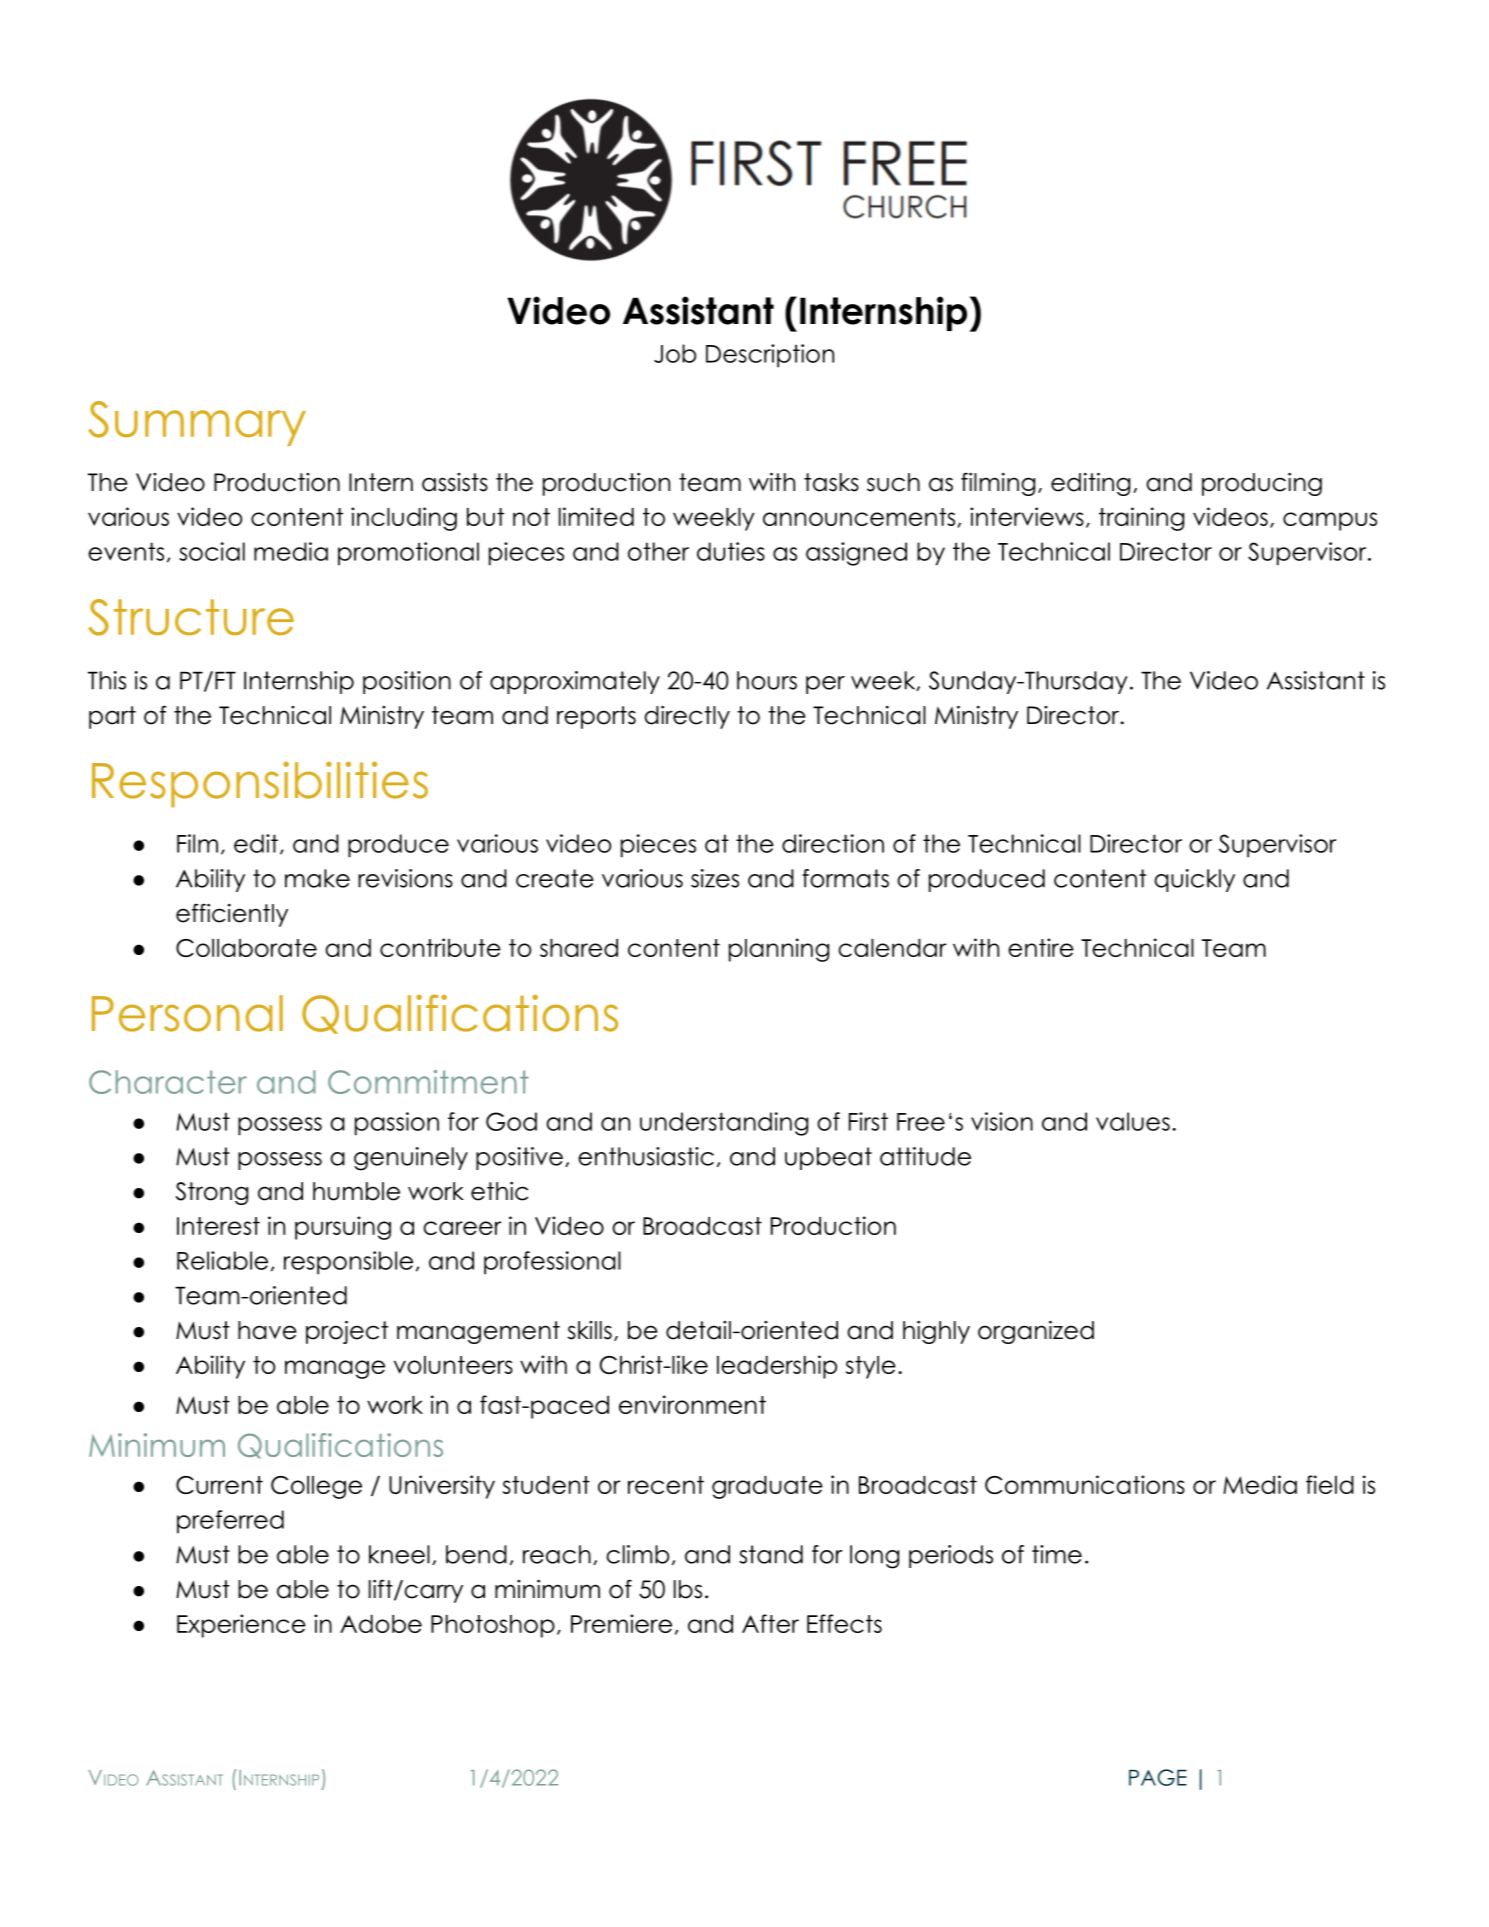 The height and width of the screenshot is (1927, 1489). Describe the element at coordinates (267, 1330) in the screenshot. I see `have` at that location.
